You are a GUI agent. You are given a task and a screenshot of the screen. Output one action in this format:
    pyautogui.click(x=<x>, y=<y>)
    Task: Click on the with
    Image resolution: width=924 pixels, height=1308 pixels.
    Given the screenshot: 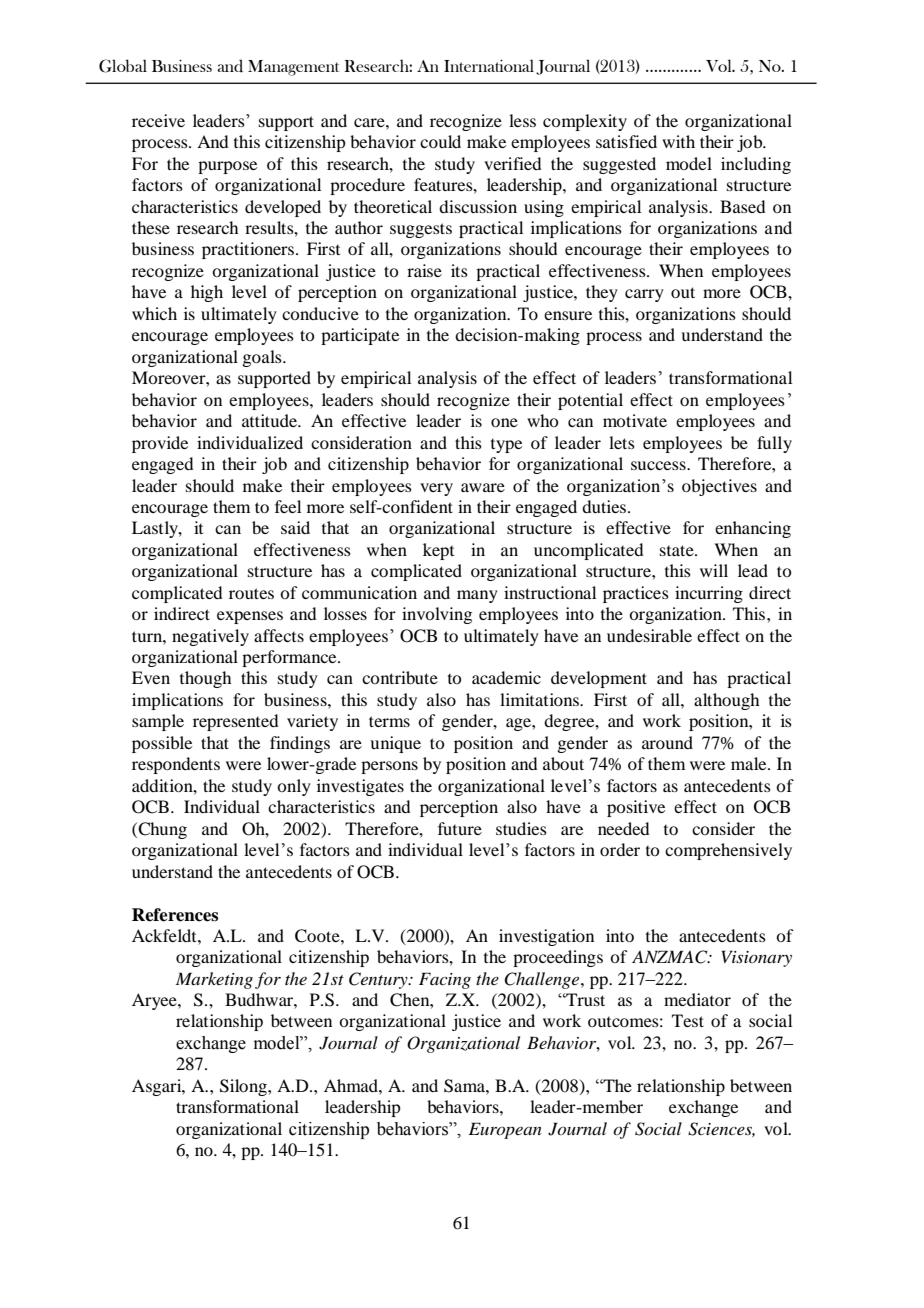 What is the action you would take?
    pyautogui.click(x=678, y=141)
